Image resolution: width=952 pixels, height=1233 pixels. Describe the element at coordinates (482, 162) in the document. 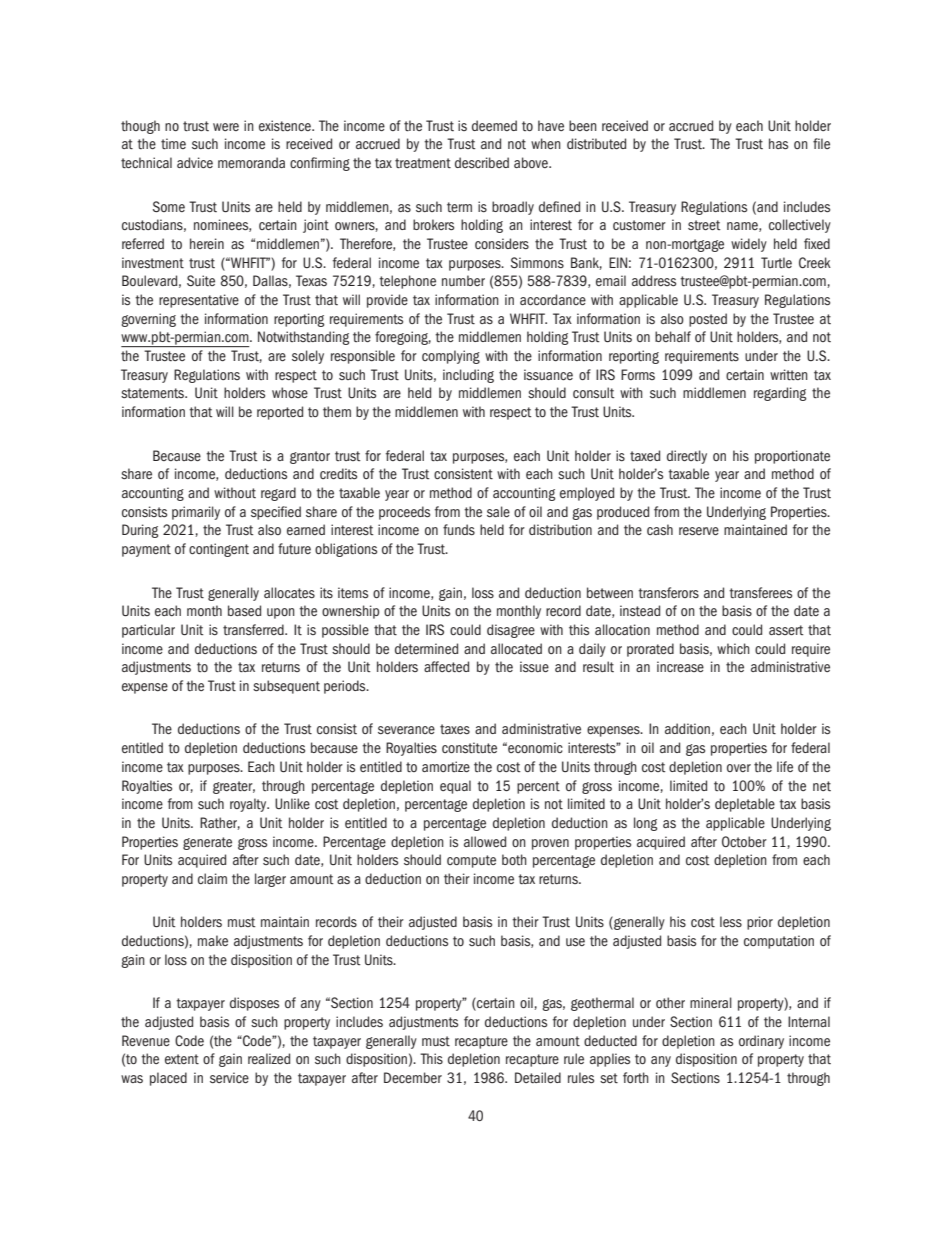

I see `described` at that location.
